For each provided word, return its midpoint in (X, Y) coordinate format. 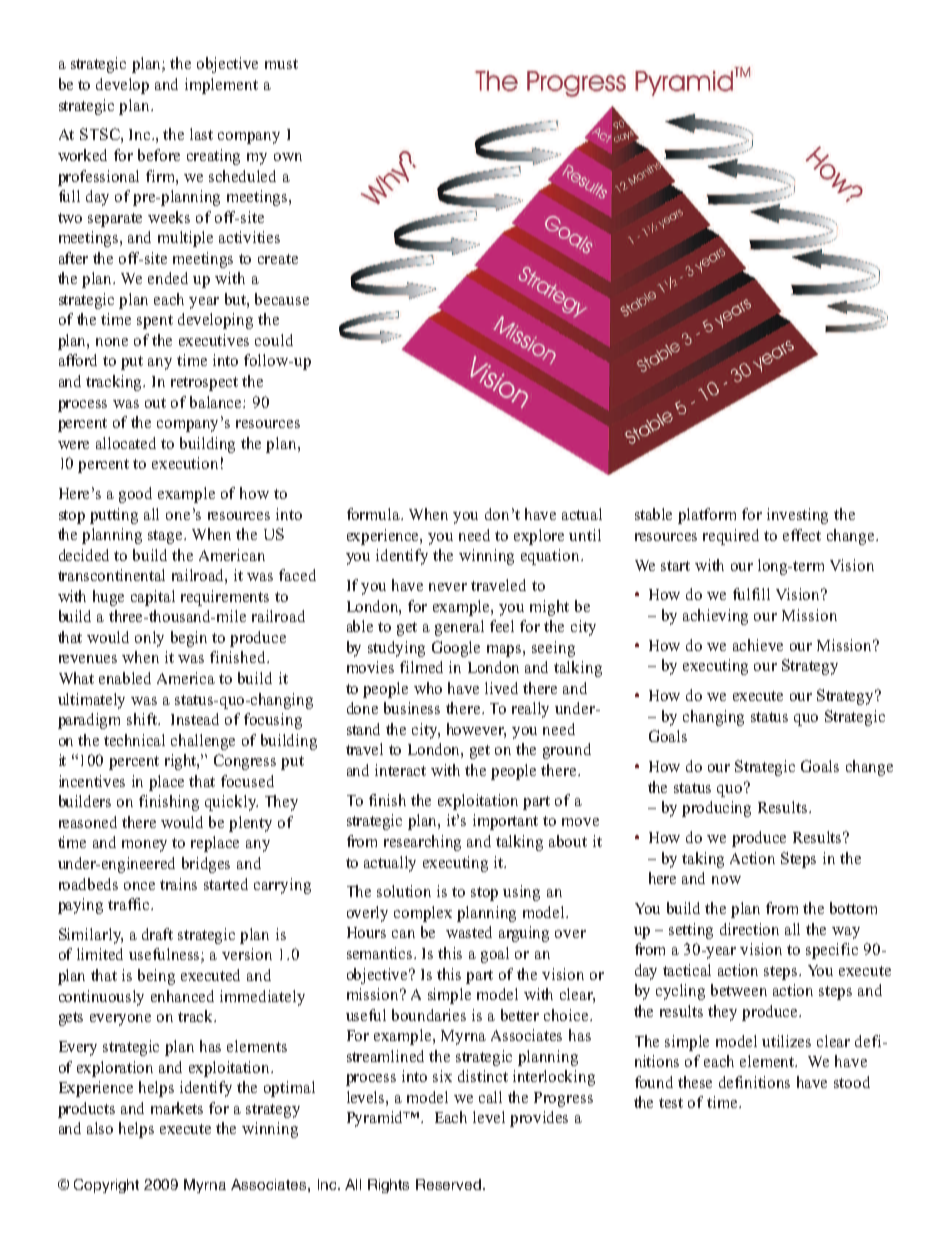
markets (177, 1108)
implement (221, 86)
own (288, 157)
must (281, 64)
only (149, 639)
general (459, 628)
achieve (758, 645)
